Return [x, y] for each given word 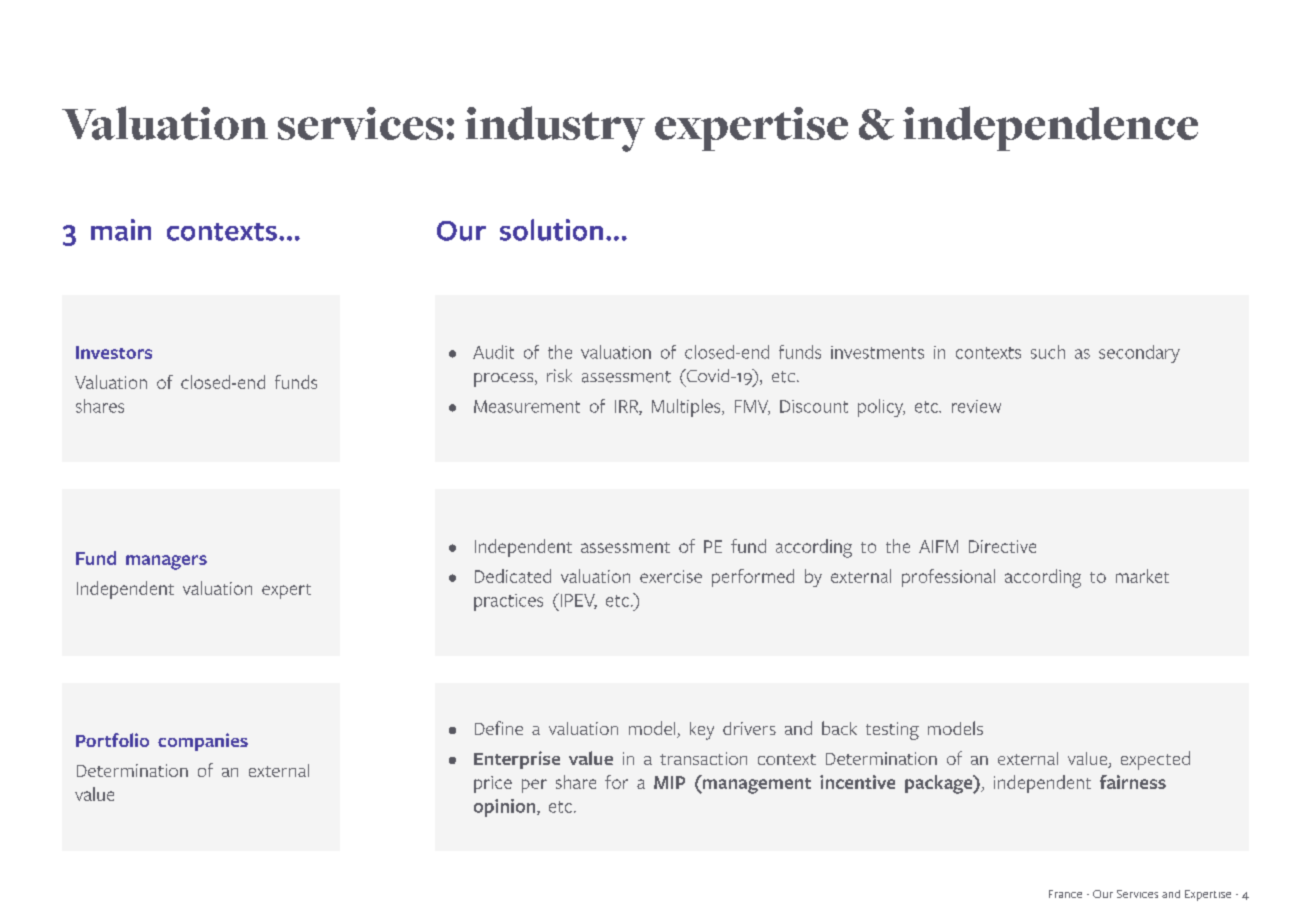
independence [1050, 128]
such [1048, 352]
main [121, 230]
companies [203, 742]
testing [892, 731]
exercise [671, 576]
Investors [114, 352]
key [702, 731]
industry [555, 129]
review [976, 406]
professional [948, 578]
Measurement [527, 406]
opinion [506, 808]
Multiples [687, 408]
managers [166, 562]
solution [551, 230]
